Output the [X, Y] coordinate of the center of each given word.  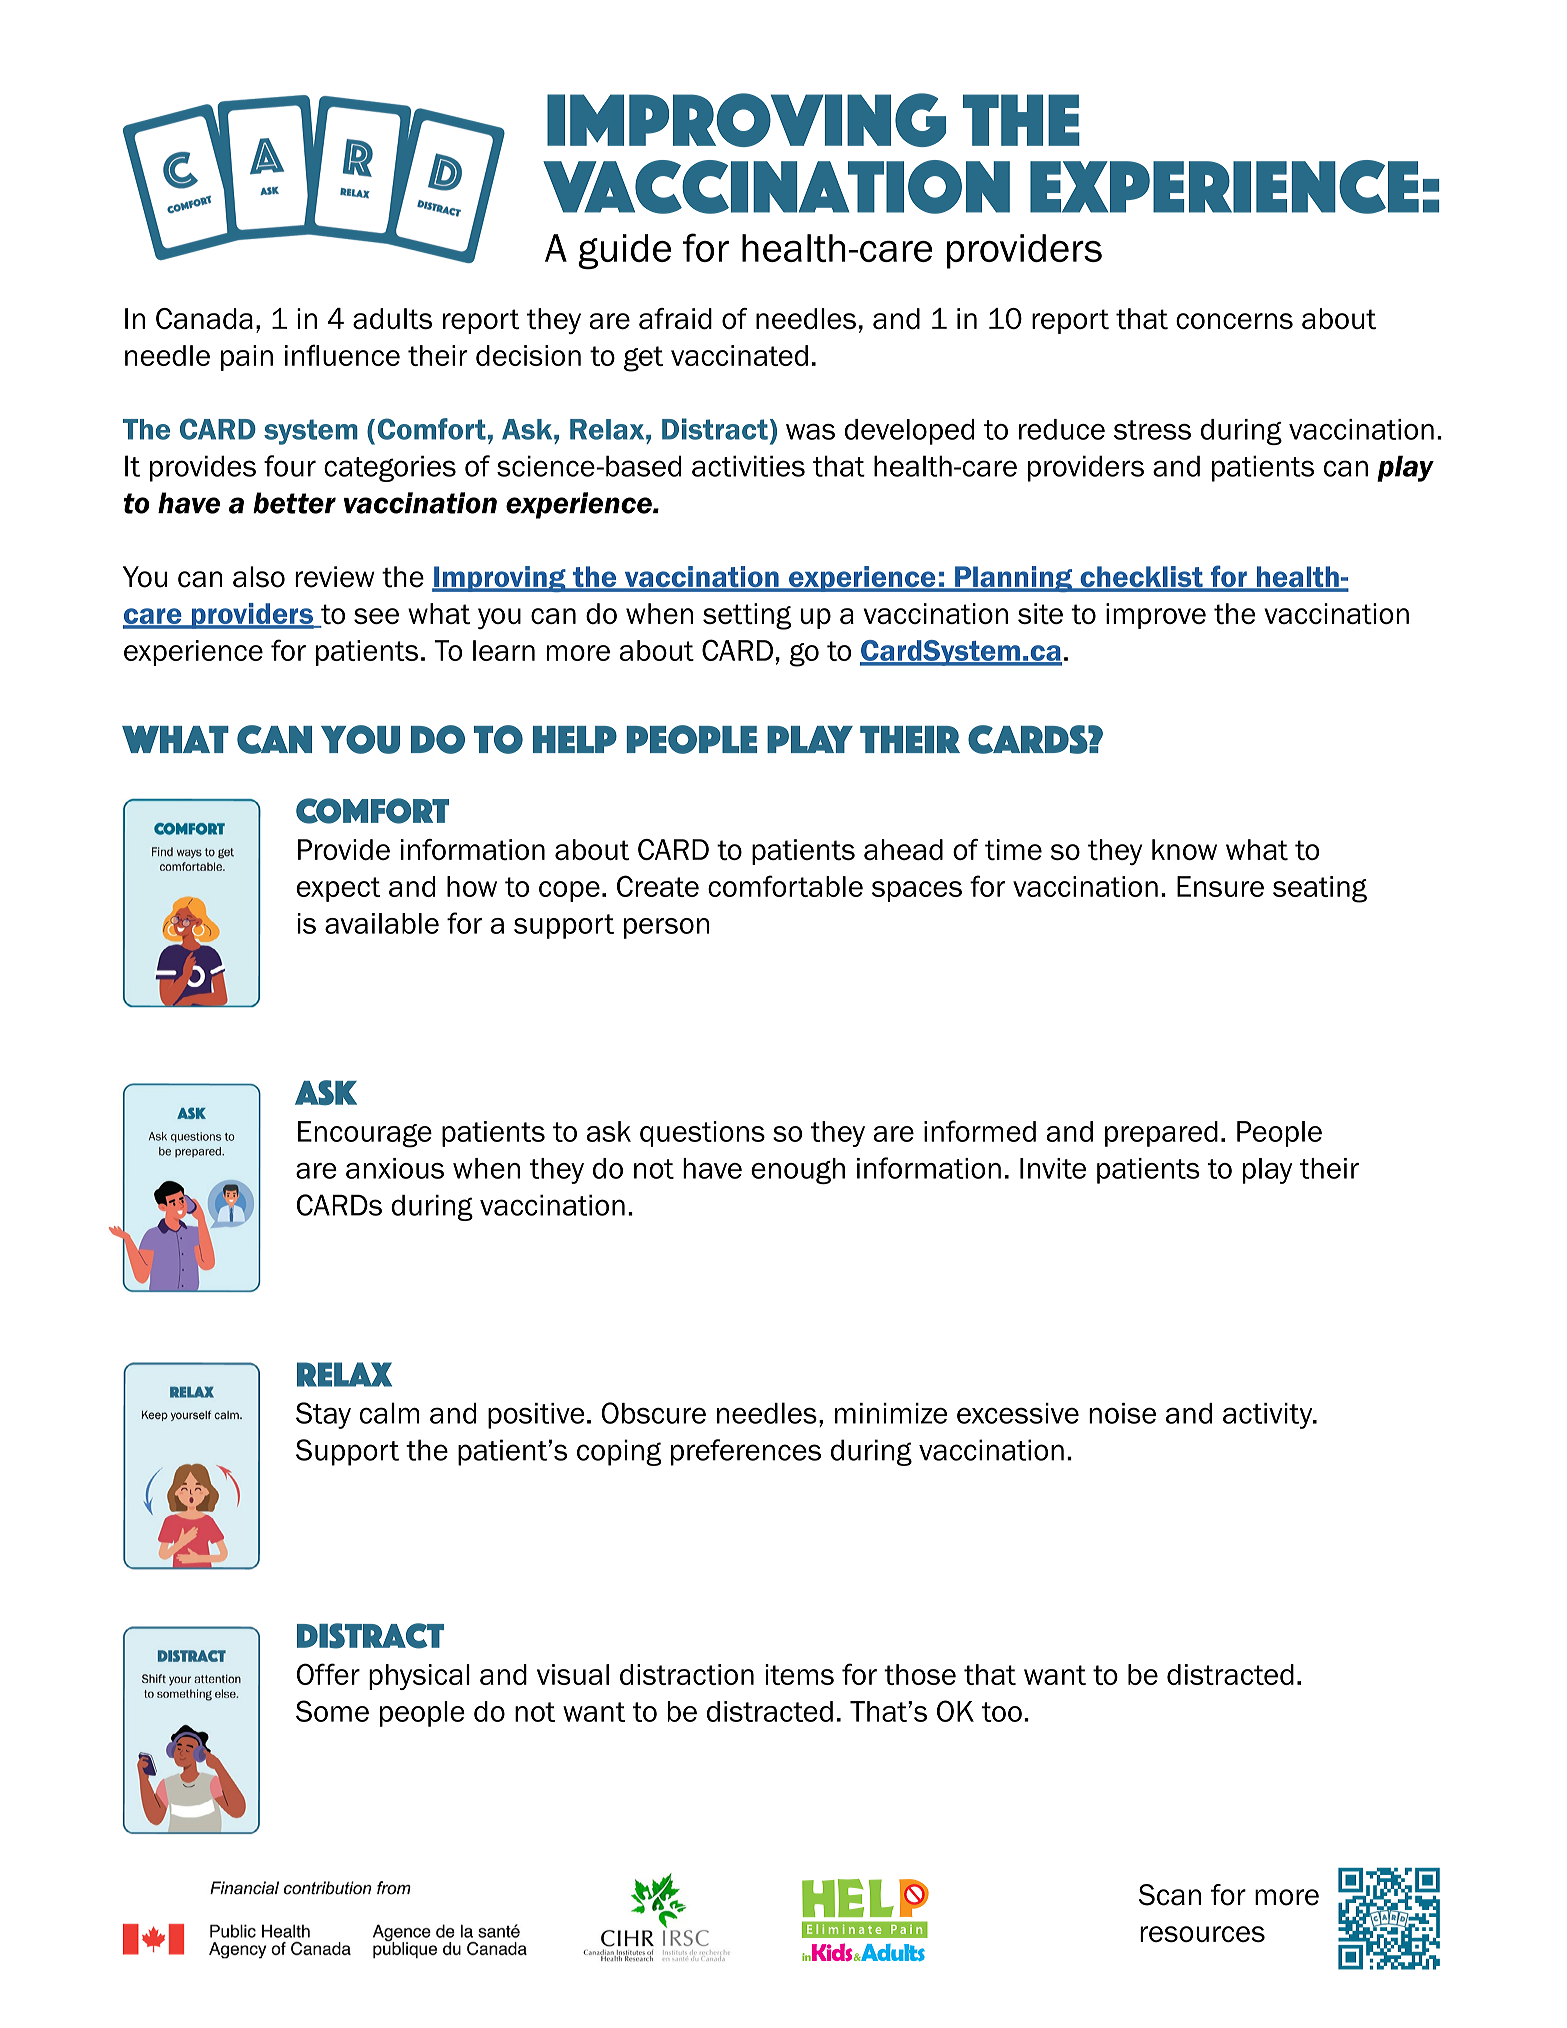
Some [332, 1711]
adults [392, 319]
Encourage [365, 1134]
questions [702, 1134]
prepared [1161, 1134]
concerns [1234, 321]
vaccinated [739, 355]
